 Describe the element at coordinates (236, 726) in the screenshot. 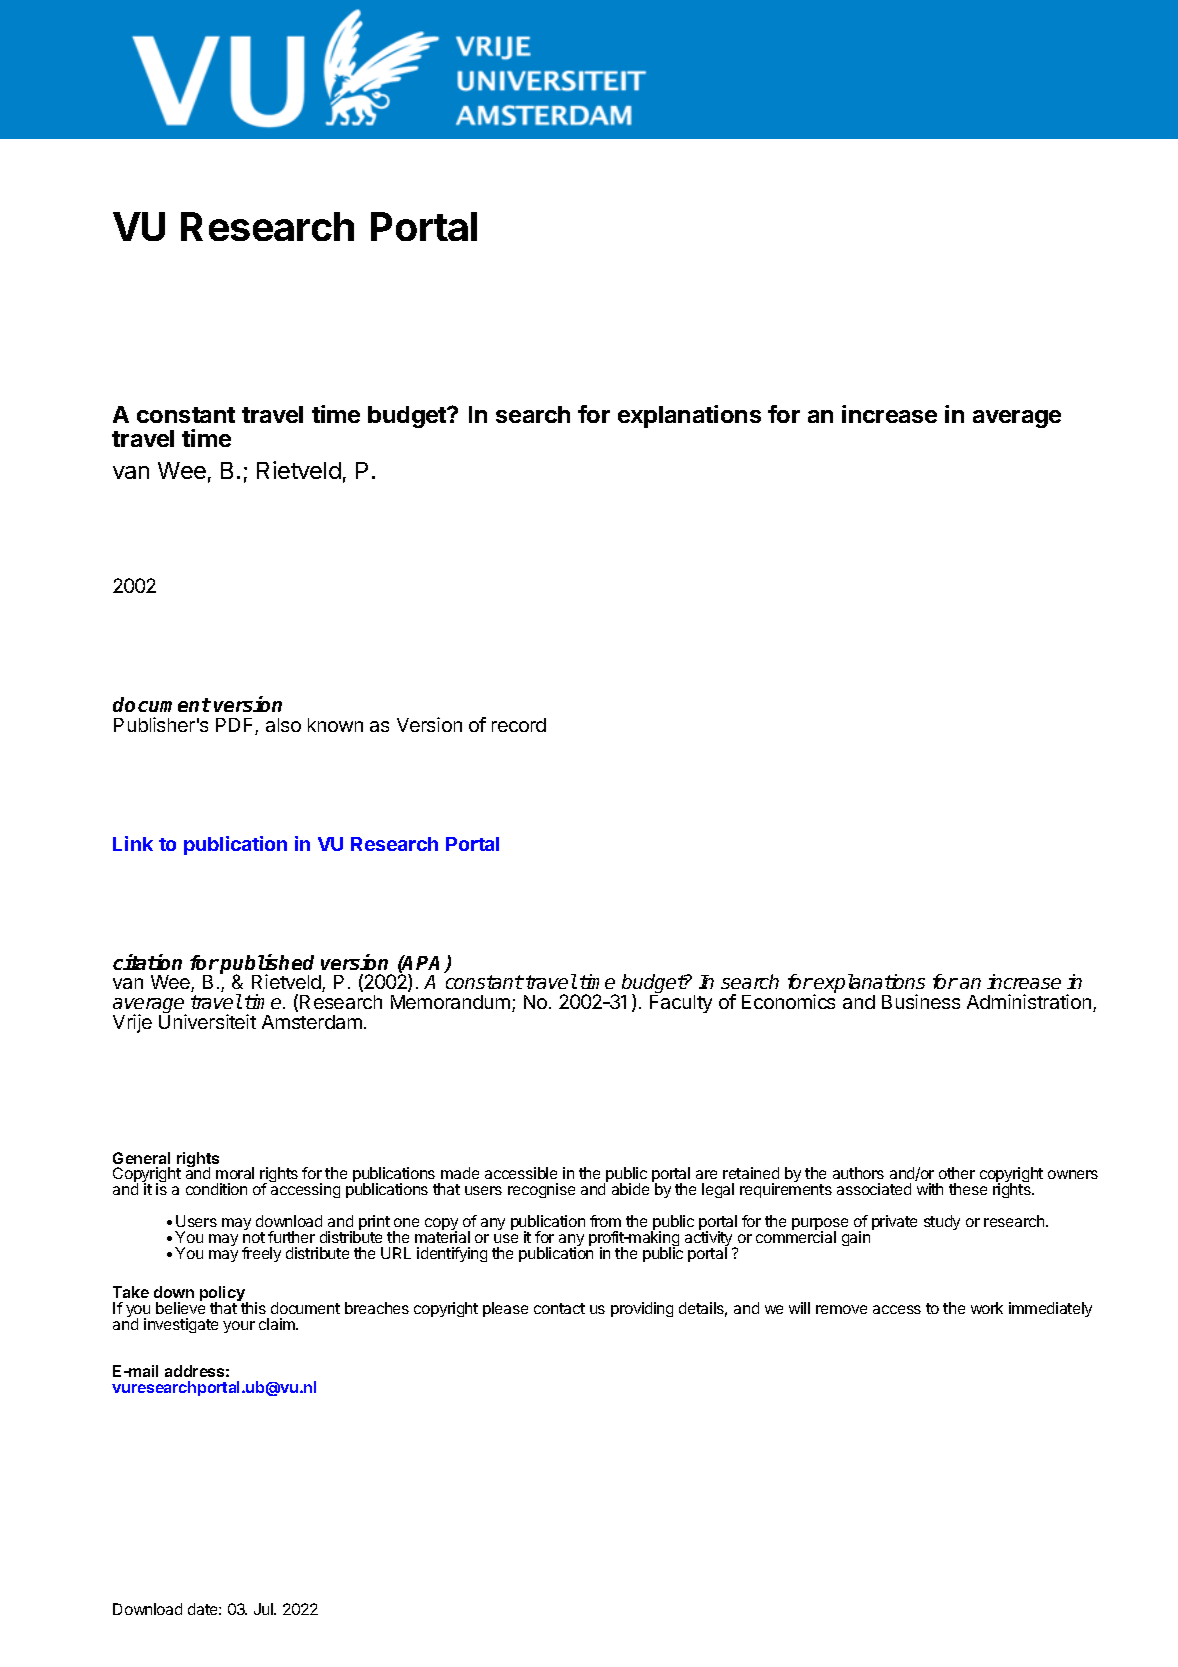

I see `PDF` at that location.
